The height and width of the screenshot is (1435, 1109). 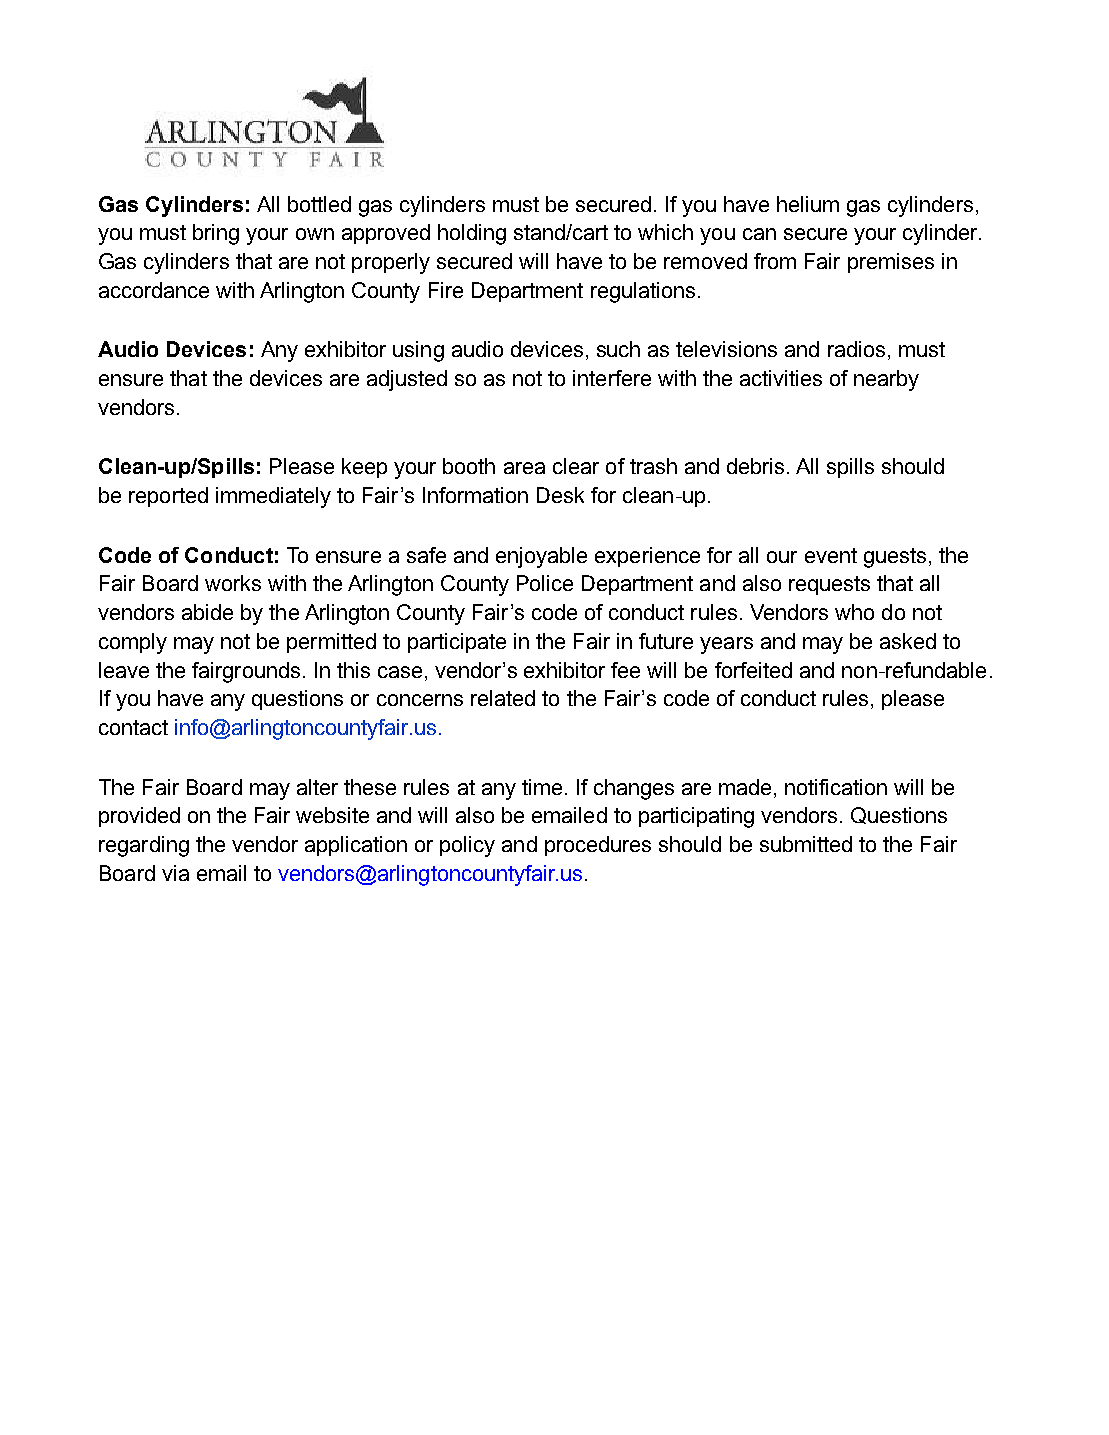 I want to click on enjoyable, so click(x=541, y=557).
